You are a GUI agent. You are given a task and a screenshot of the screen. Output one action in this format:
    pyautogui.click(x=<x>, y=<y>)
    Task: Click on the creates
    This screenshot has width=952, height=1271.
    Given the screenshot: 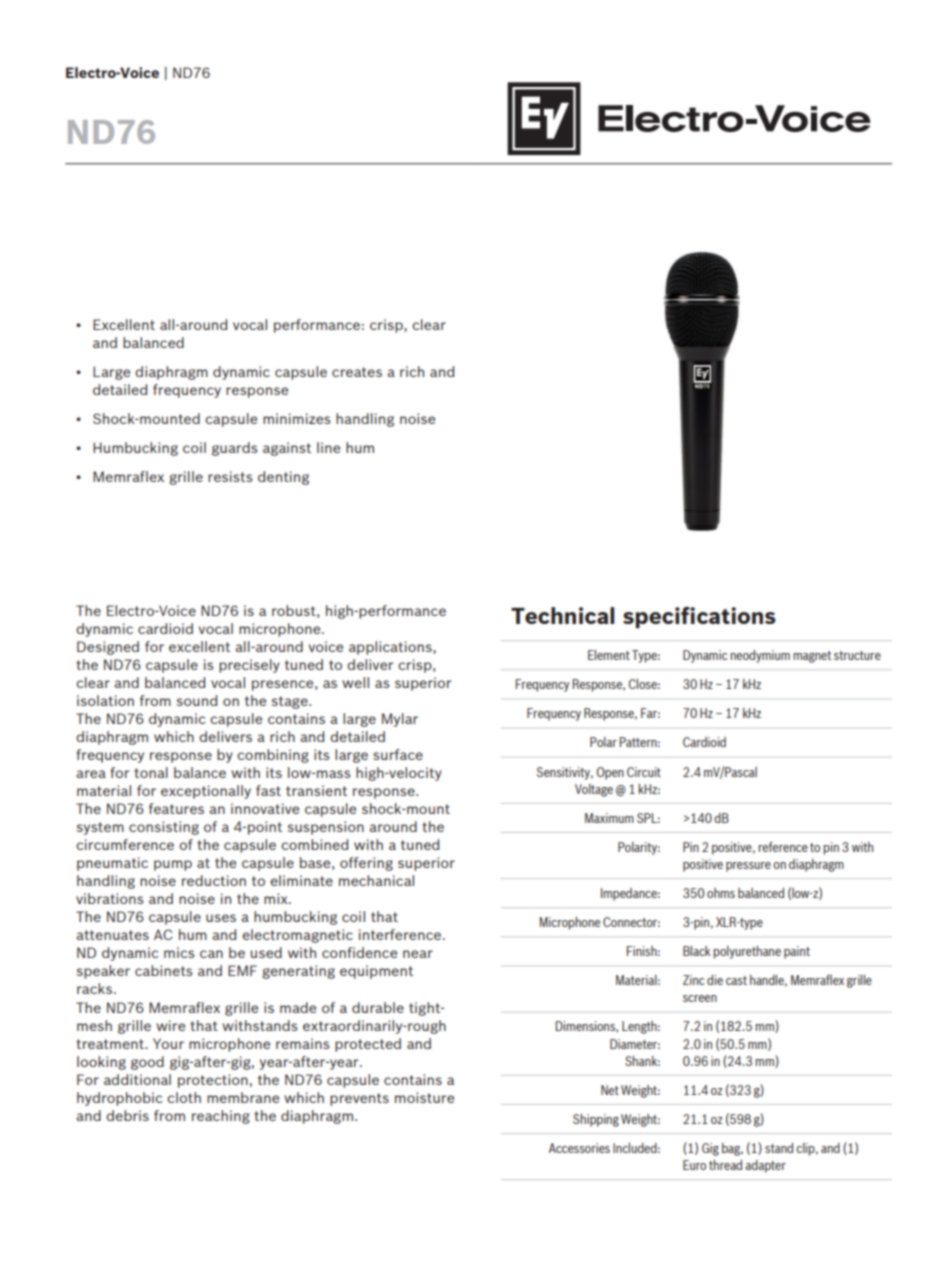 What is the action you would take?
    pyautogui.click(x=357, y=372)
